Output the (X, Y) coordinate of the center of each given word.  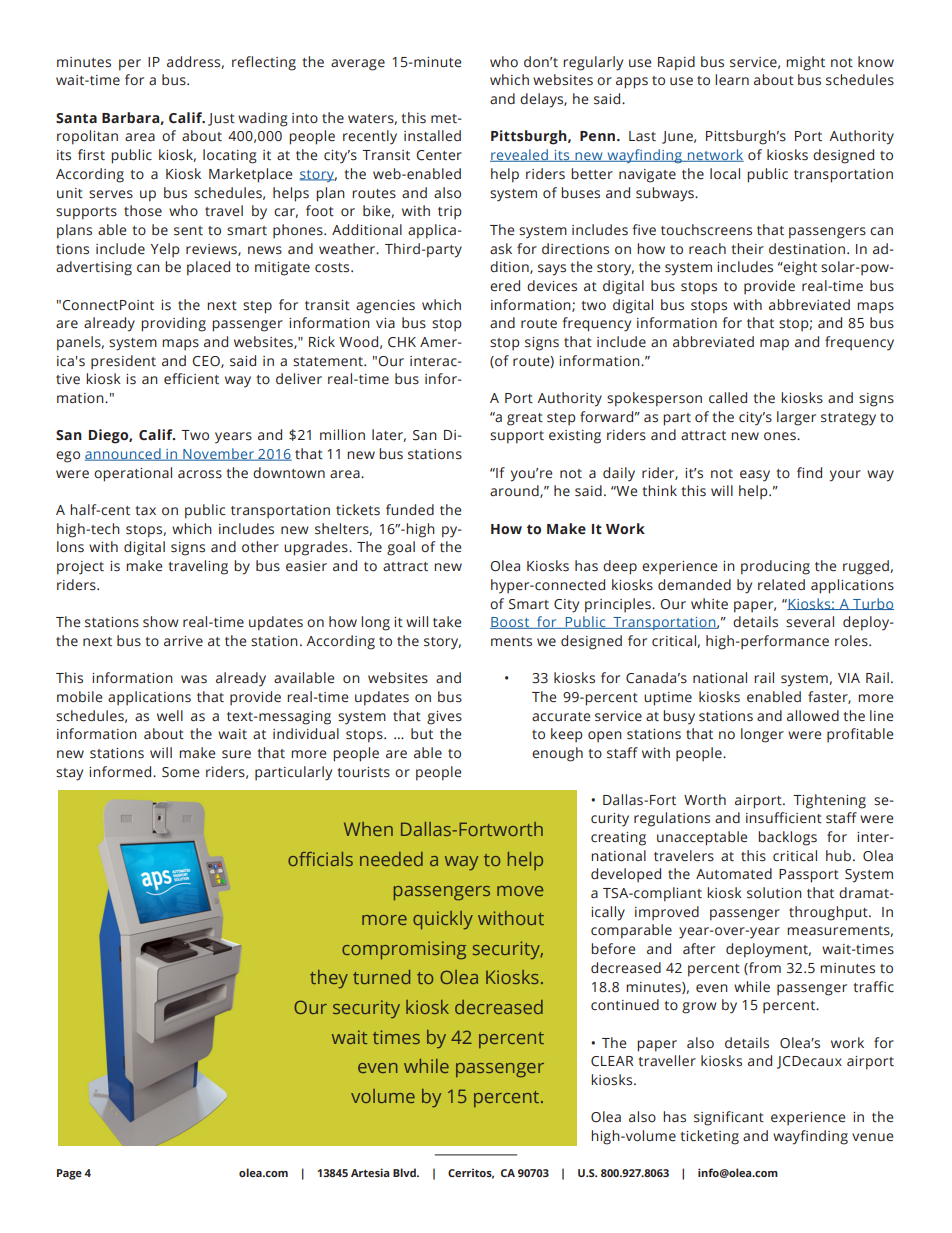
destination (807, 249)
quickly (443, 920)
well (170, 716)
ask (501, 248)
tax (145, 510)
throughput (829, 913)
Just (221, 119)
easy (755, 476)
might (805, 63)
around (515, 491)
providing (173, 324)
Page (69, 1174)
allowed (813, 716)
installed (432, 136)
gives (444, 718)
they (329, 979)
